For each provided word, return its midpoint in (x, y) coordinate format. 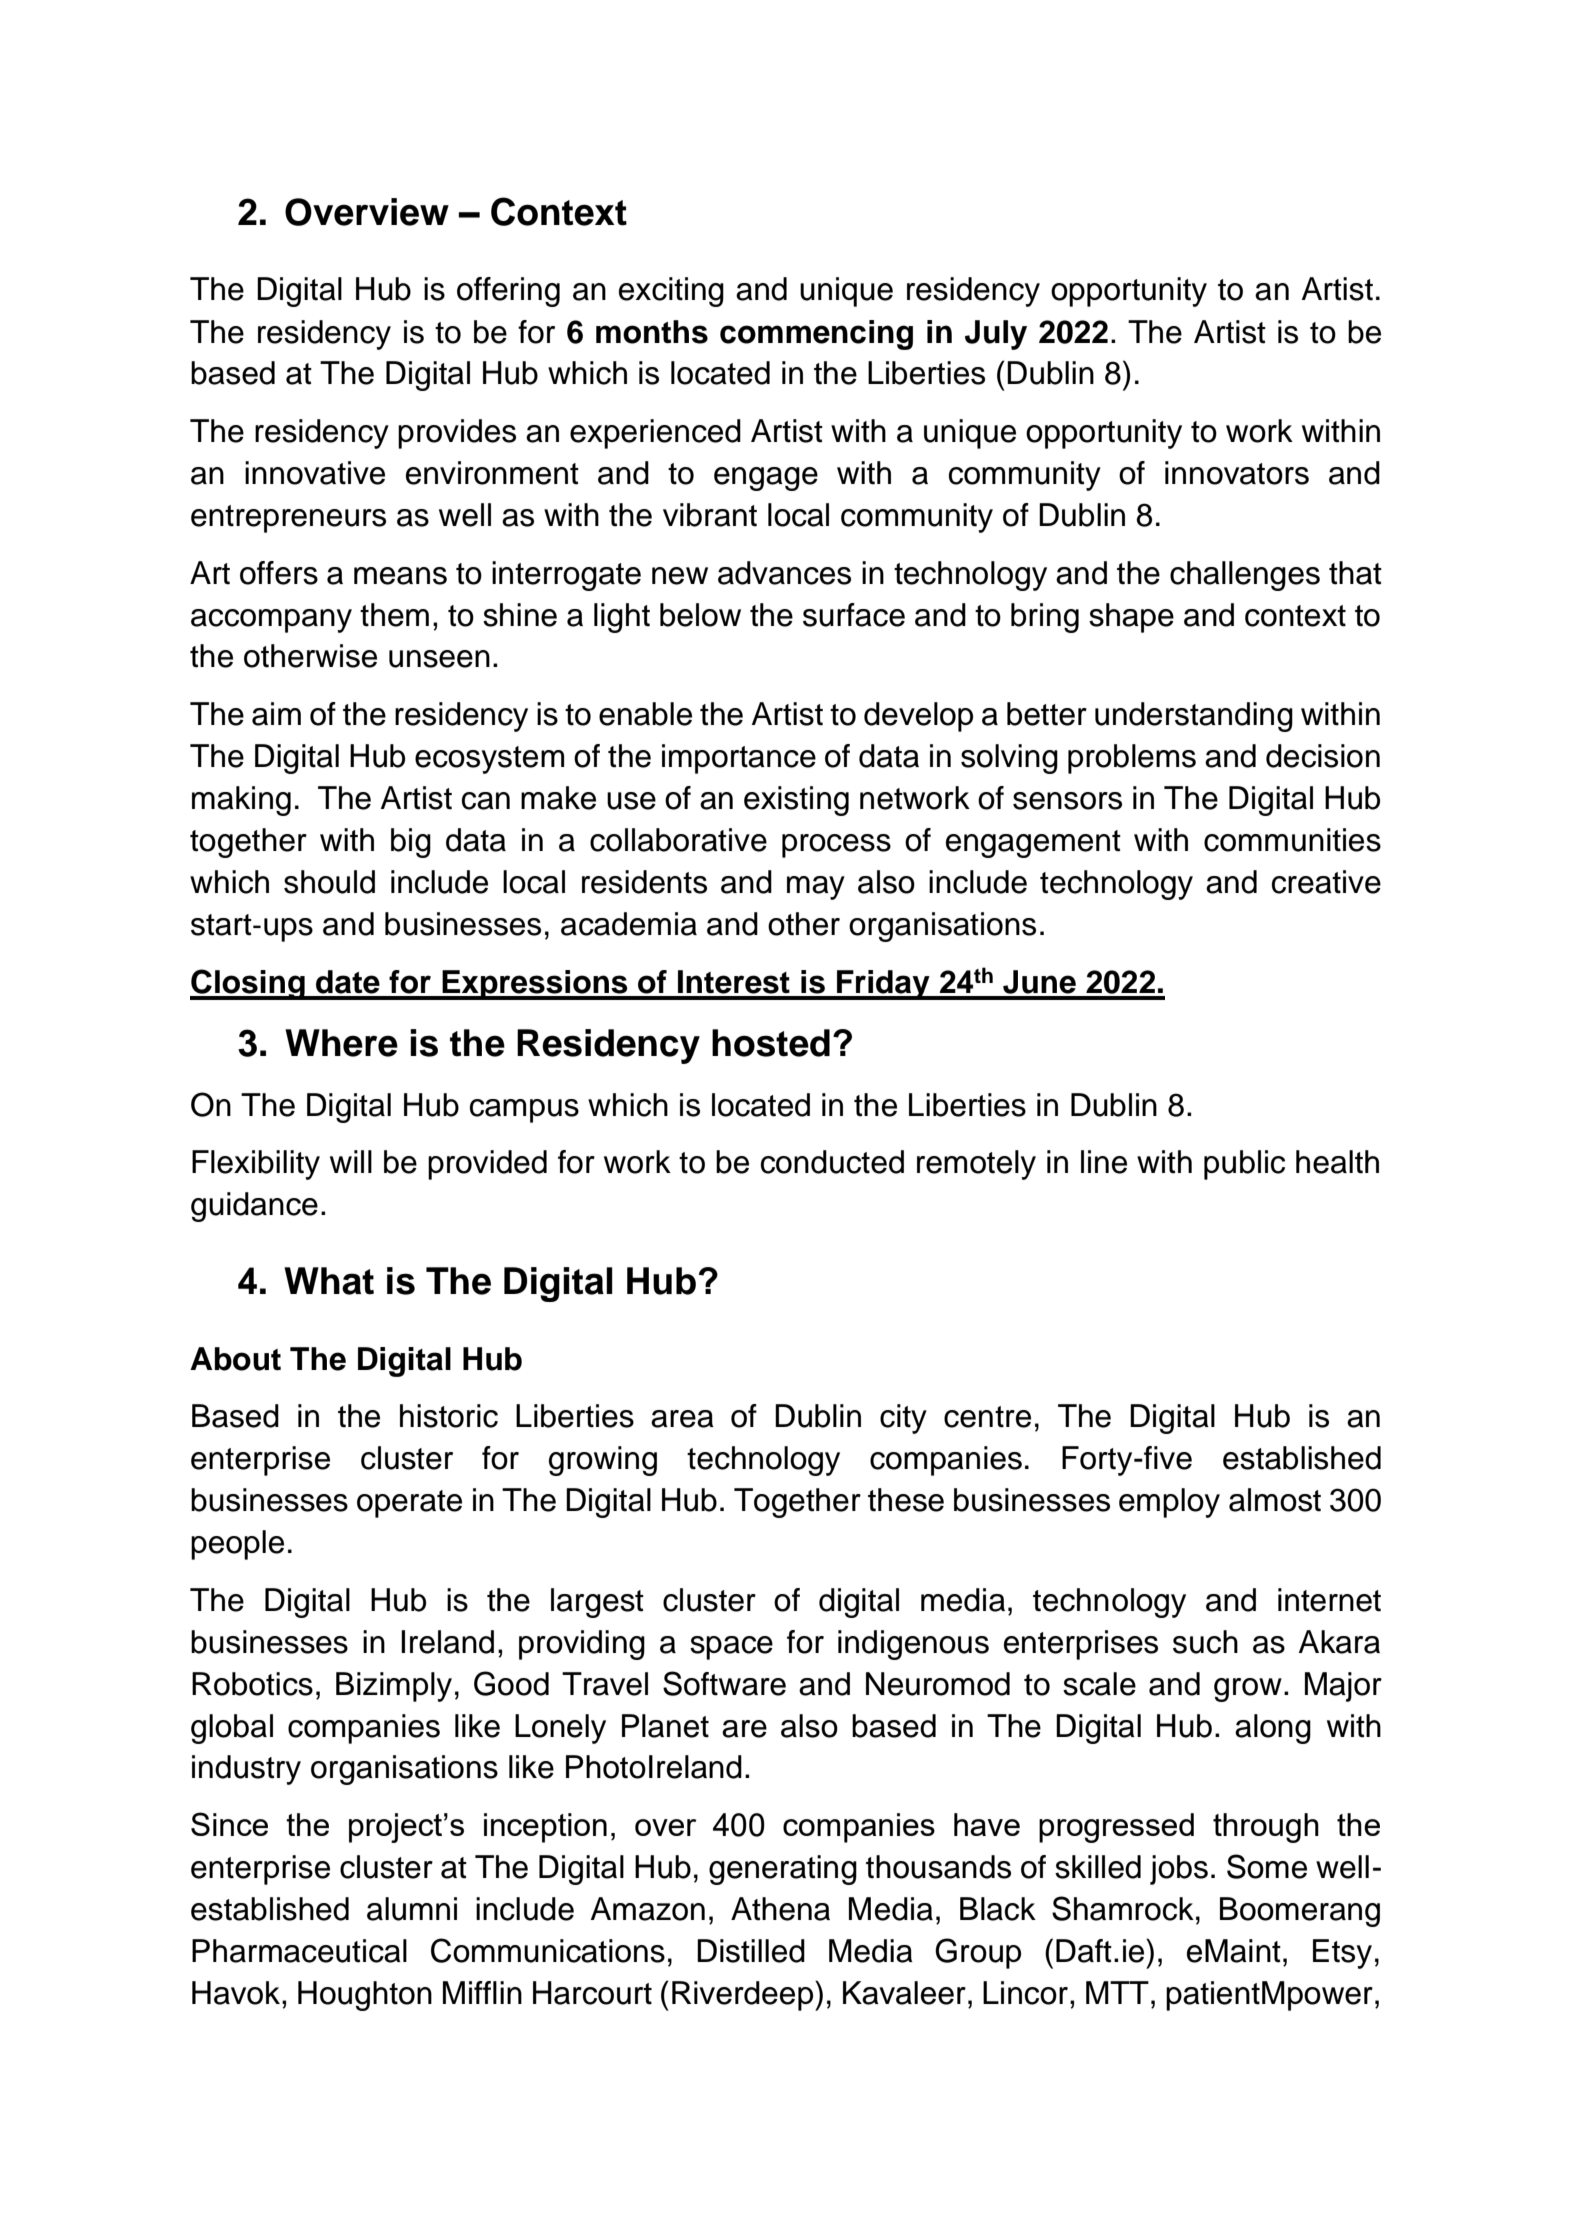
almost (1275, 1500)
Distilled (751, 1951)
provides (457, 434)
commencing (816, 335)
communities (1292, 840)
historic (449, 1416)
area (682, 1419)
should (329, 882)
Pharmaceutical (299, 1951)
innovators (1237, 473)
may (816, 888)
